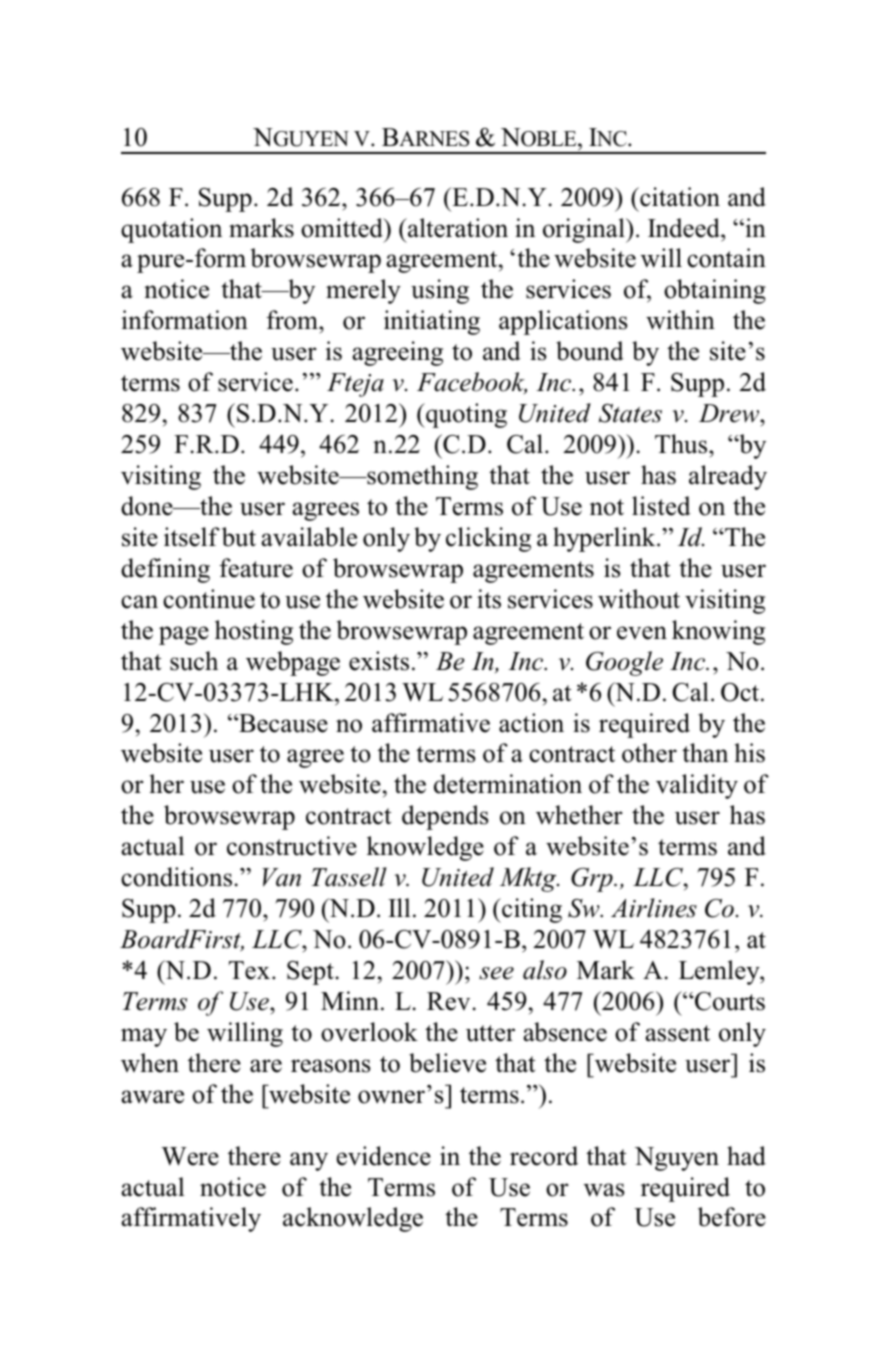 This screenshot has width=887, height=1372. What do you see at coordinates (383, 1156) in the screenshot?
I see `evidence` at bounding box center [383, 1156].
